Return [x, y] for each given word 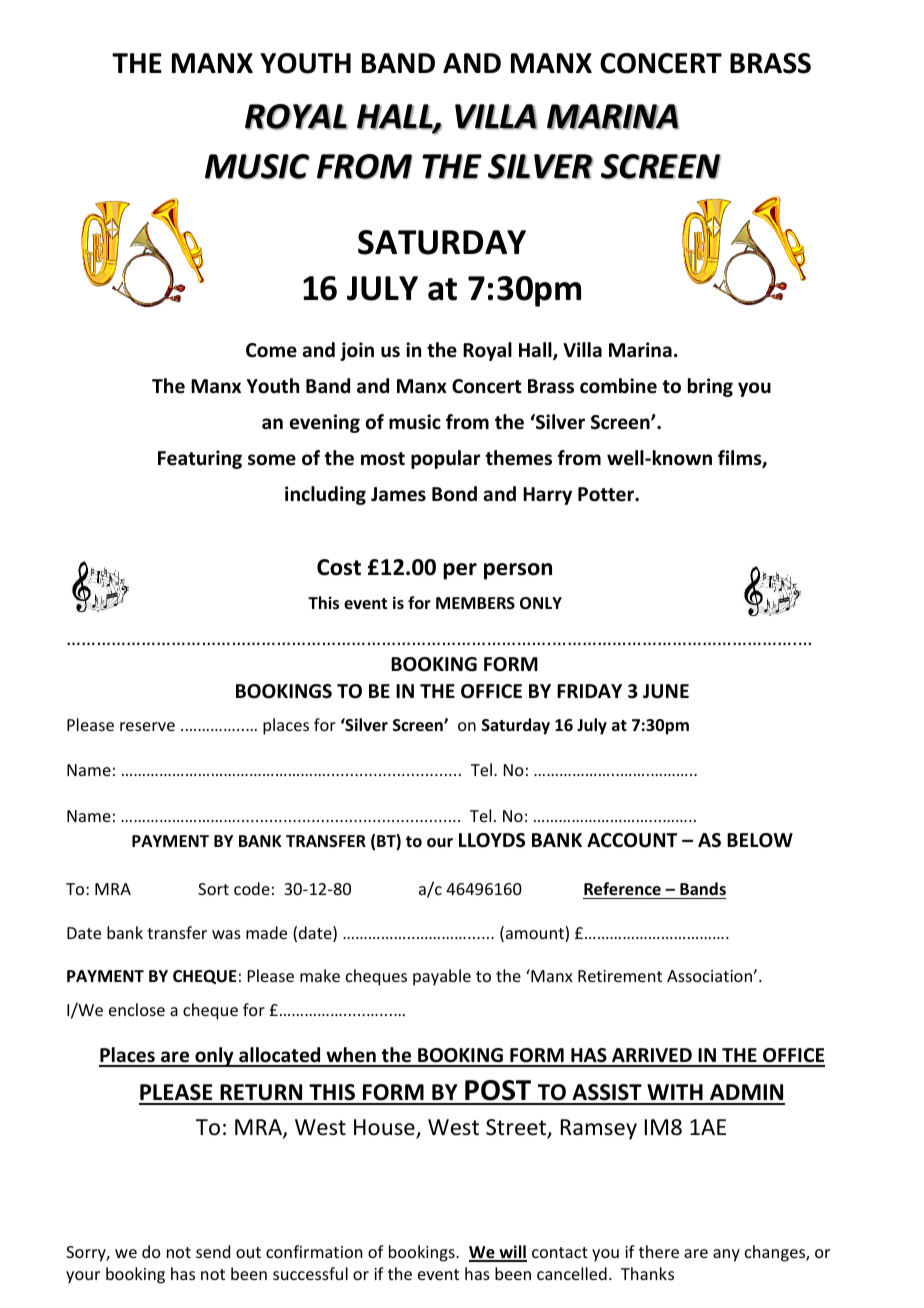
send [213, 1251]
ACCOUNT [632, 840]
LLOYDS [492, 840]
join [357, 351]
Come [271, 350]
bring [710, 387]
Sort [213, 889]
